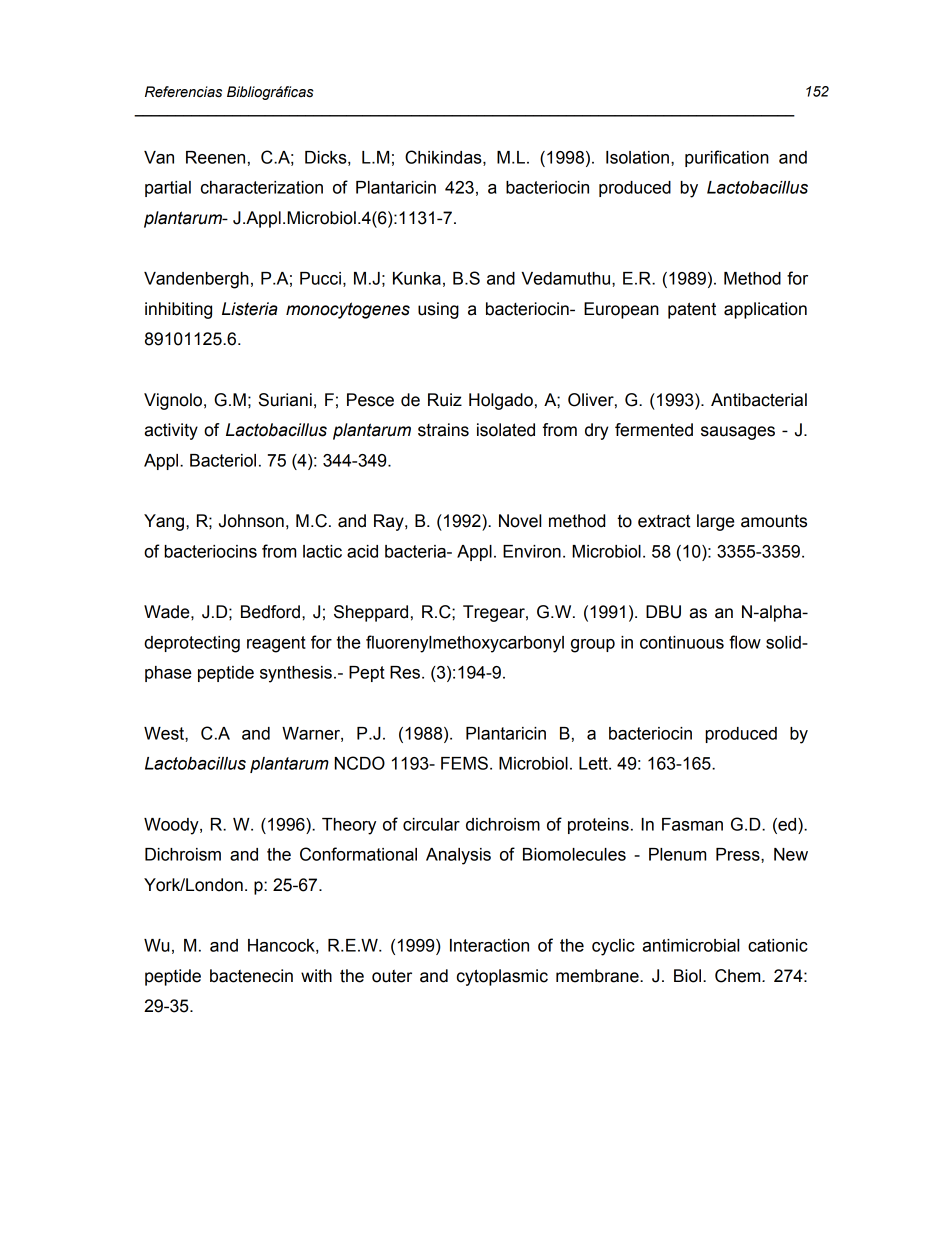 The height and width of the screenshot is (1233, 952). Describe the element at coordinates (445, 400) in the screenshot. I see `Ruiz` at that location.
